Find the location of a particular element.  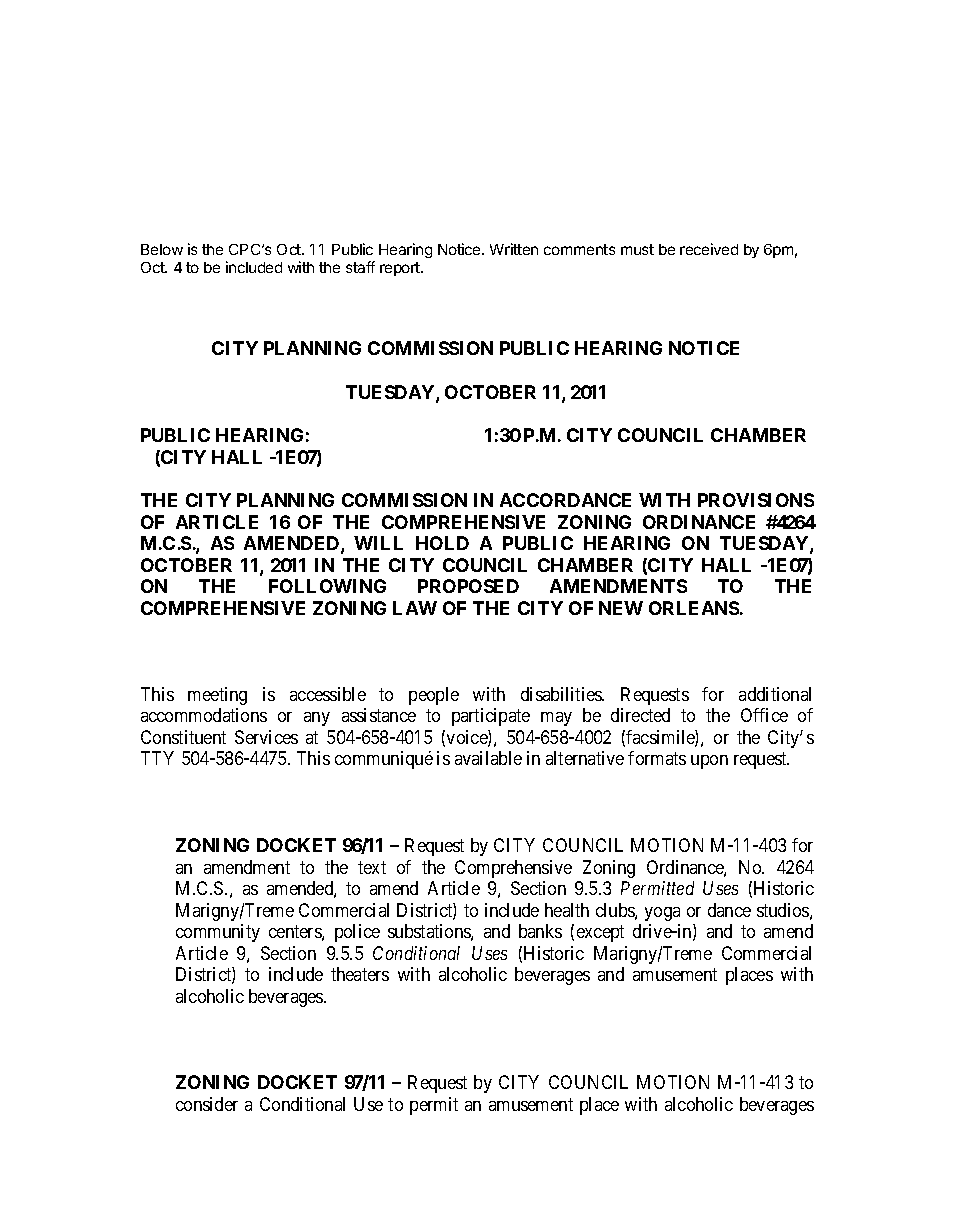

Written is located at coordinates (514, 249).
